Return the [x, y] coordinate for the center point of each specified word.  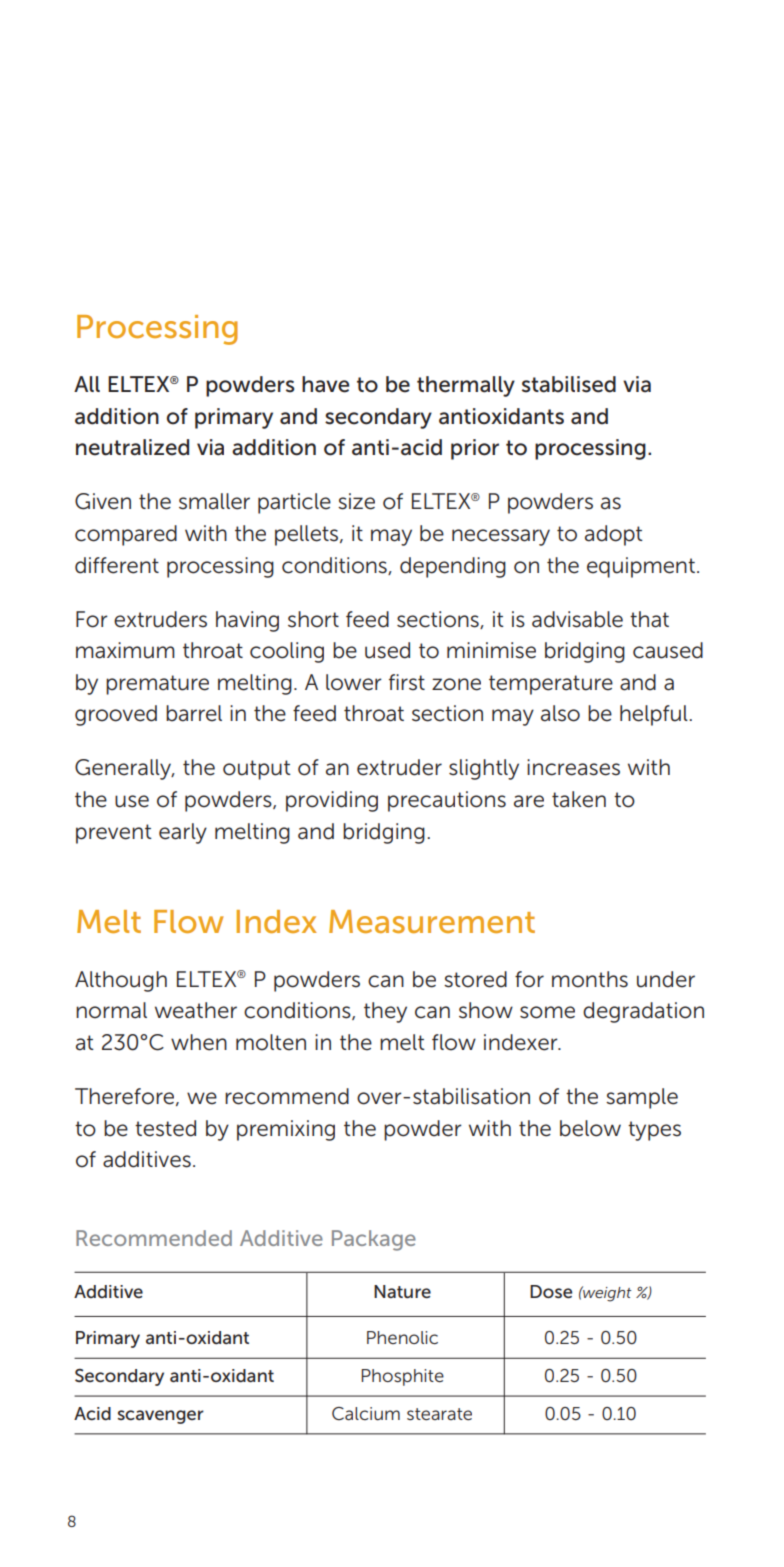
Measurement [432, 921]
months [590, 979]
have [326, 384]
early [183, 833]
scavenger [160, 1417]
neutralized [132, 447]
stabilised [569, 384]
